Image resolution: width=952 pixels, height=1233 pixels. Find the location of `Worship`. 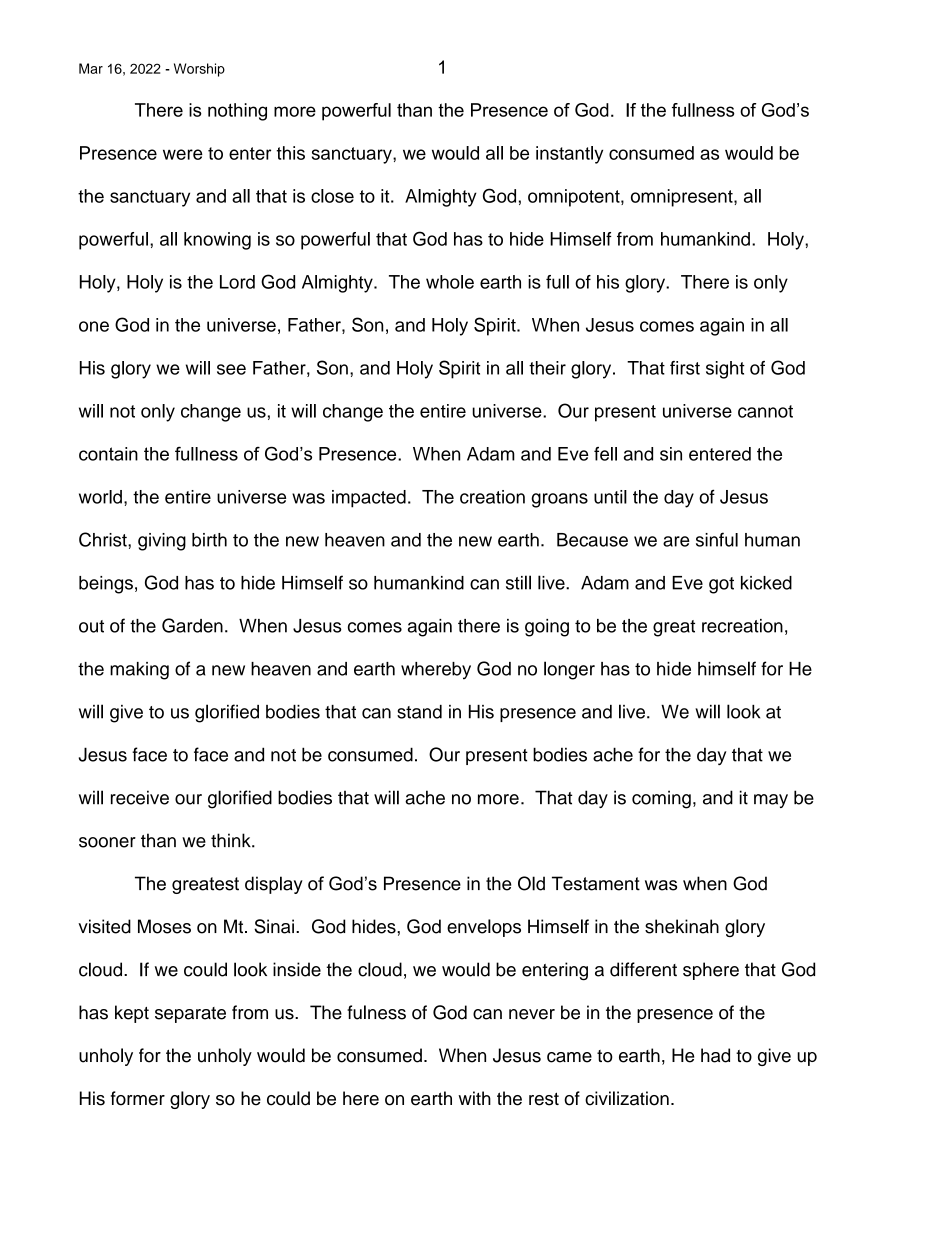

Worship is located at coordinates (199, 70).
